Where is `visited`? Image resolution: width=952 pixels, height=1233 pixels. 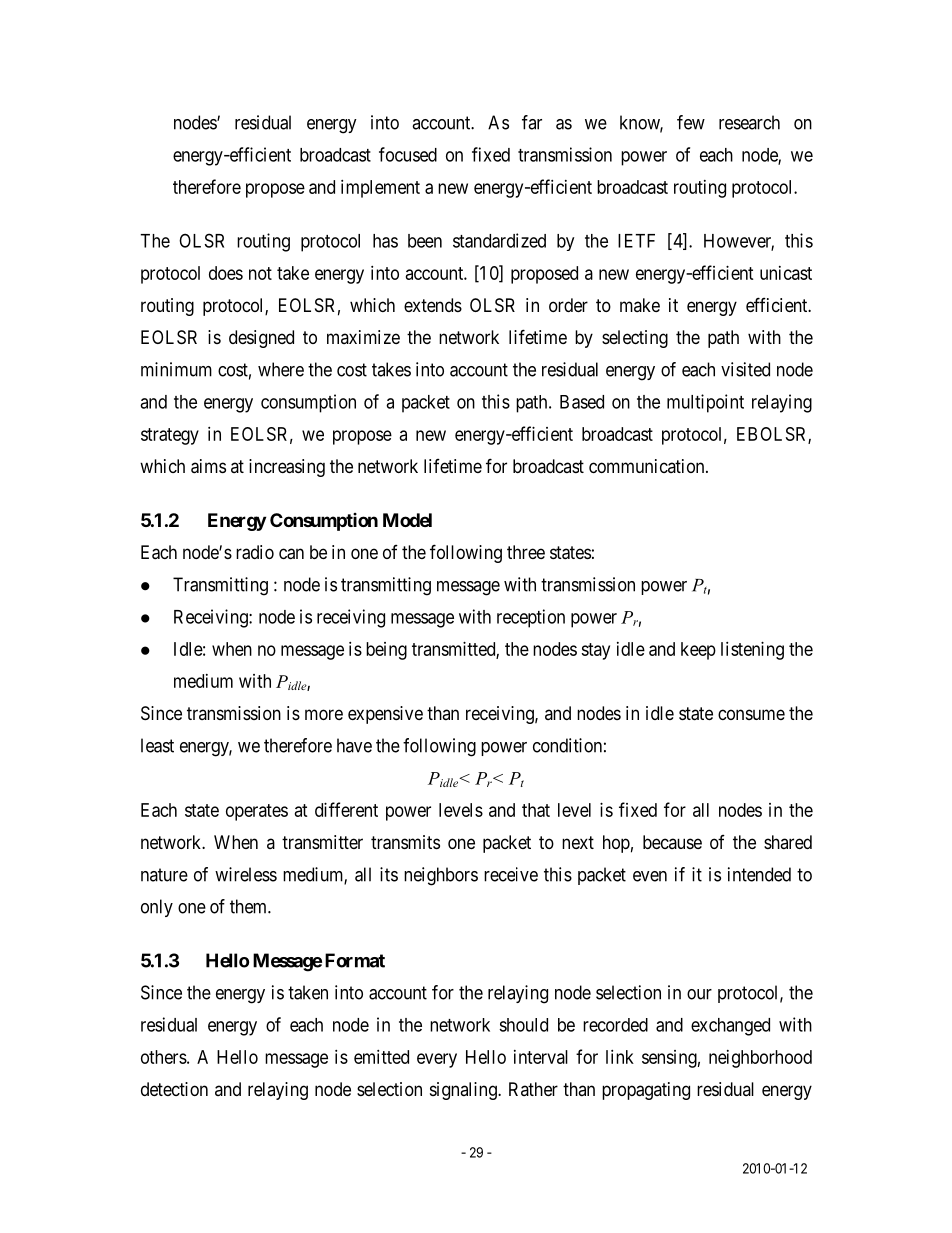
visited is located at coordinates (745, 369).
